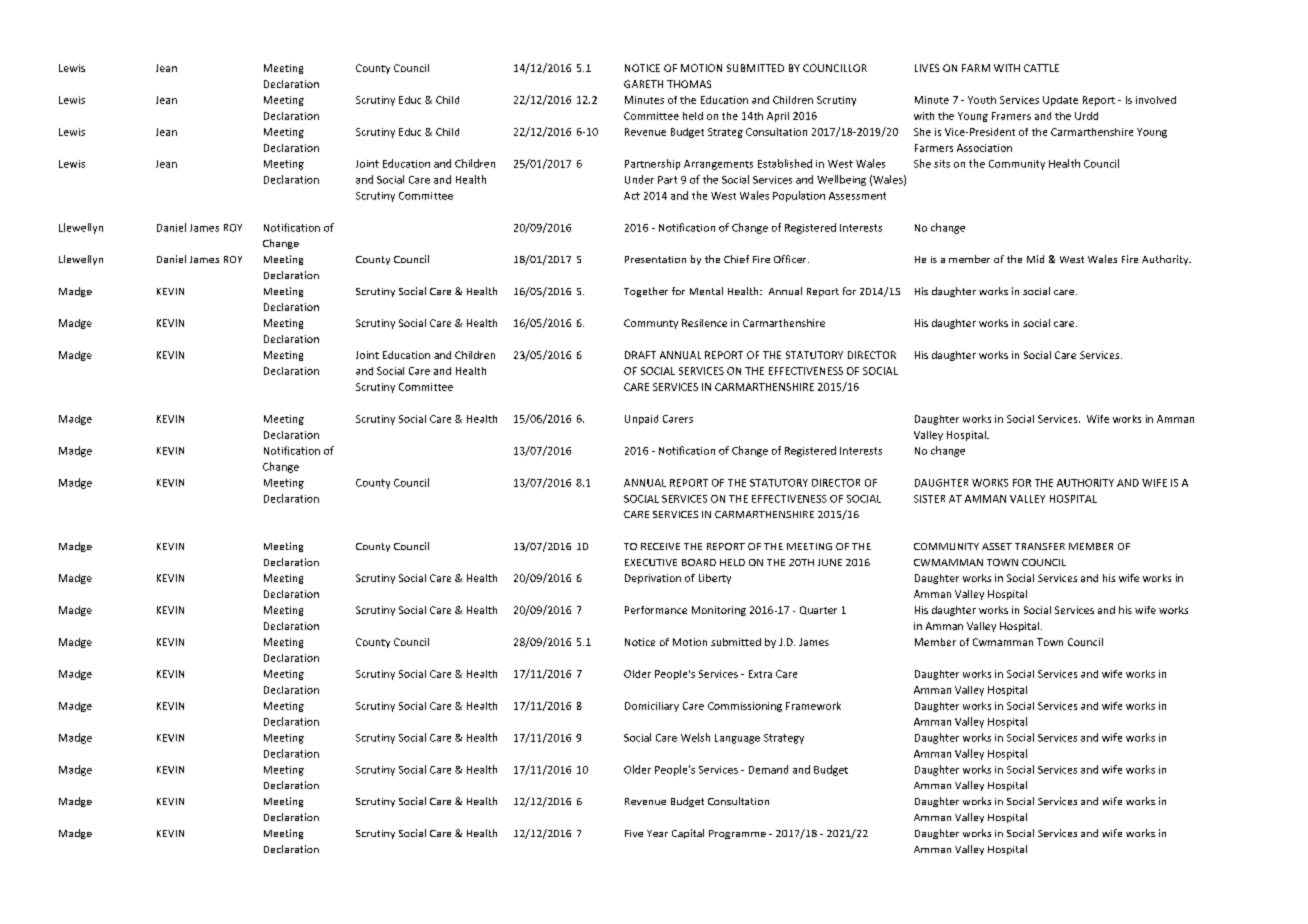 The height and width of the page is (924, 1308). I want to click on Update, so click(1060, 101).
